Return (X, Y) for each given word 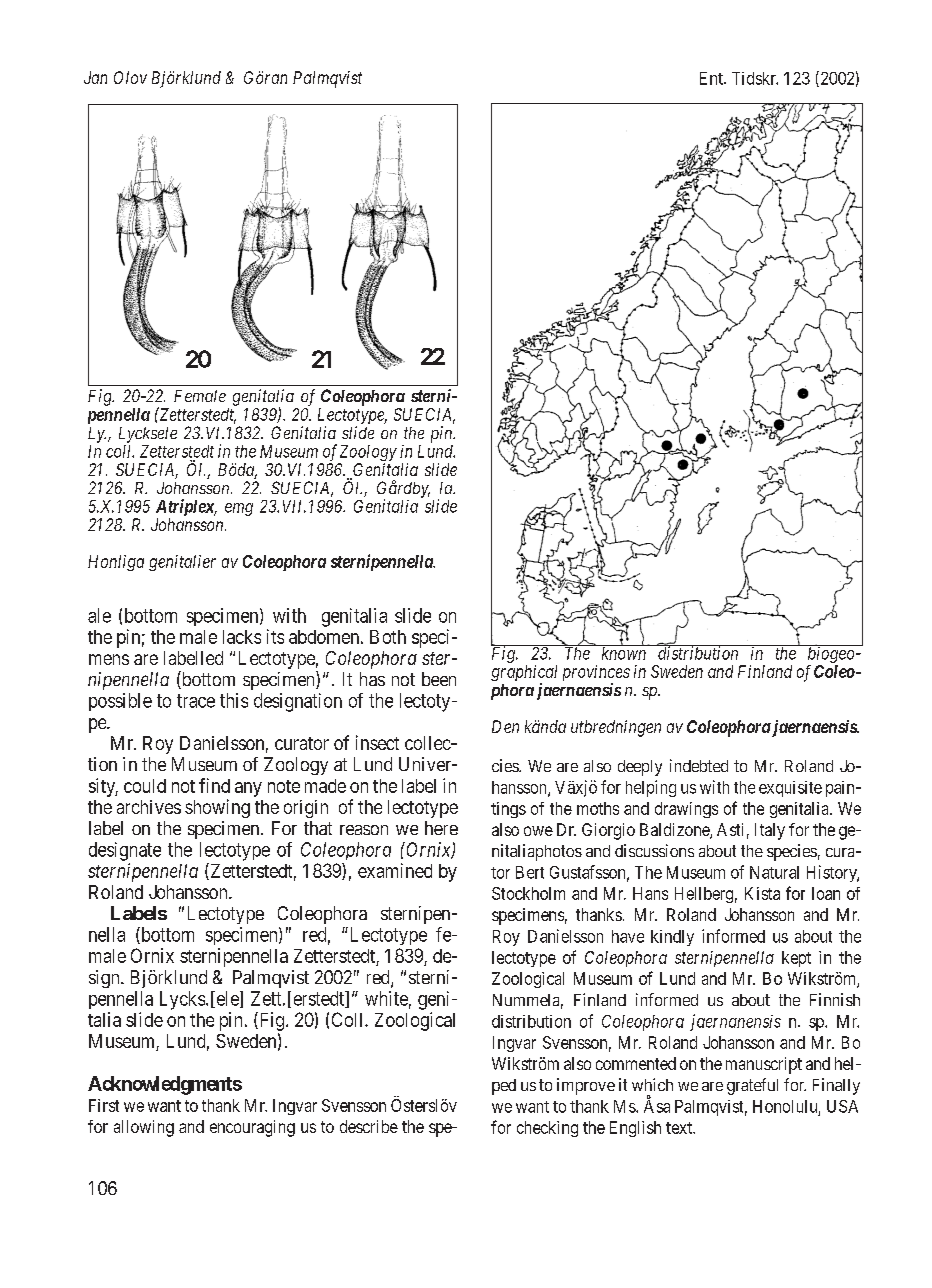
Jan (95, 77)
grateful (752, 1086)
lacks (242, 637)
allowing (144, 1128)
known (624, 652)
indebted (699, 765)
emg (239, 509)
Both (388, 637)
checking (547, 1129)
